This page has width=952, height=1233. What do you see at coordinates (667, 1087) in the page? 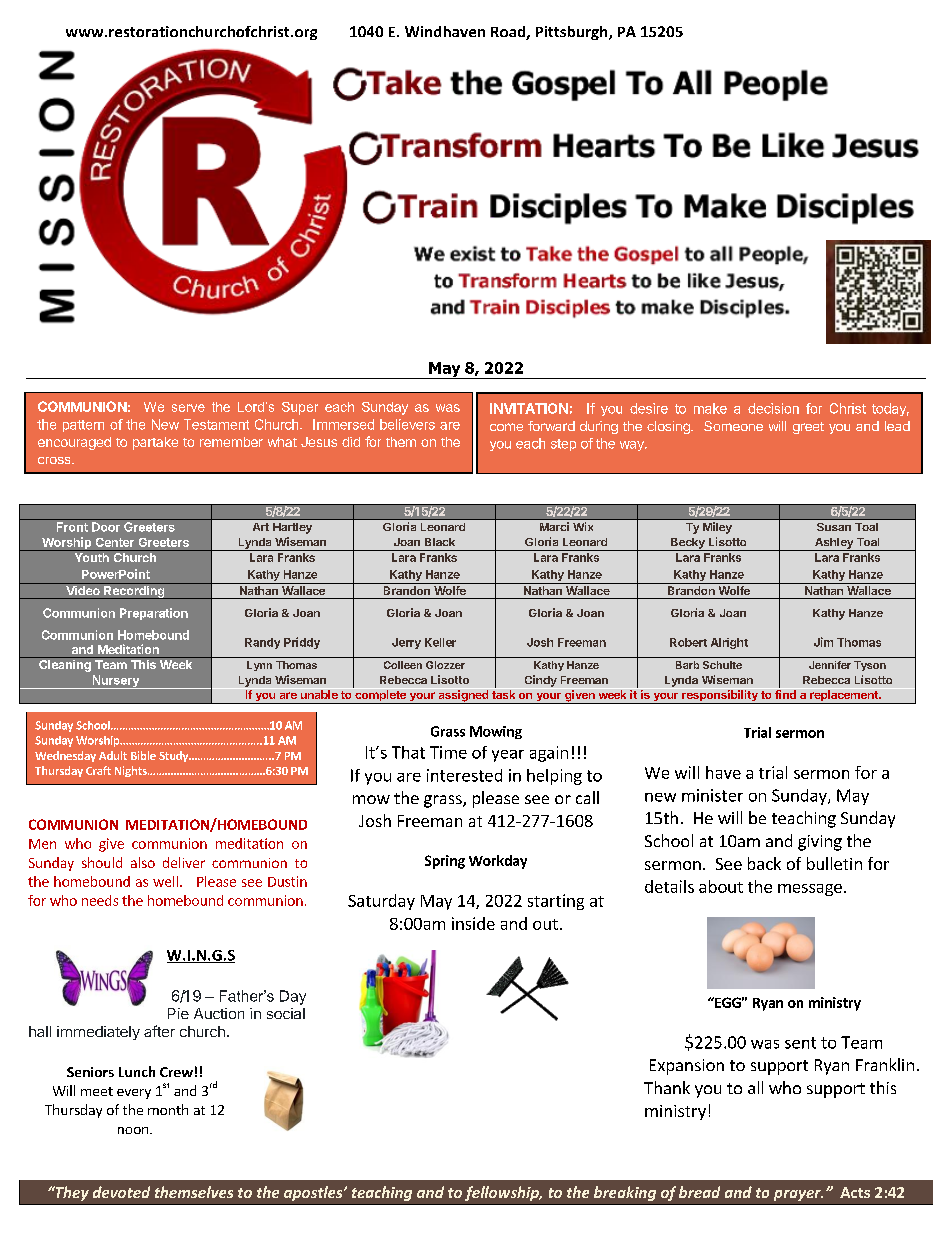
I see `Thank` at bounding box center [667, 1087].
